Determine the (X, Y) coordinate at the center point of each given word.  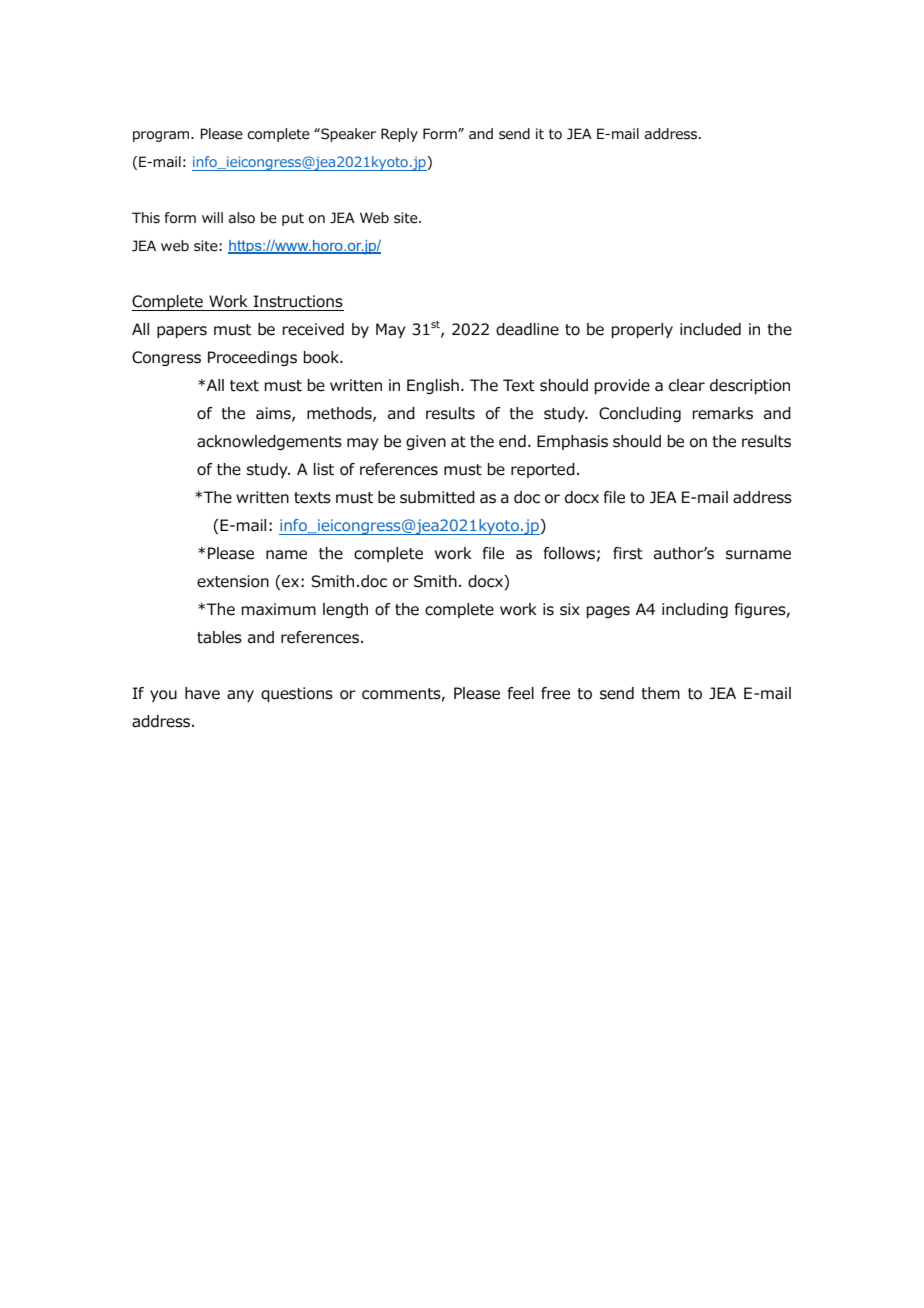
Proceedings (252, 358)
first (628, 553)
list (324, 469)
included (710, 329)
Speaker (347, 135)
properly (642, 330)
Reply (399, 135)
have (202, 693)
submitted (437, 497)
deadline (527, 329)
